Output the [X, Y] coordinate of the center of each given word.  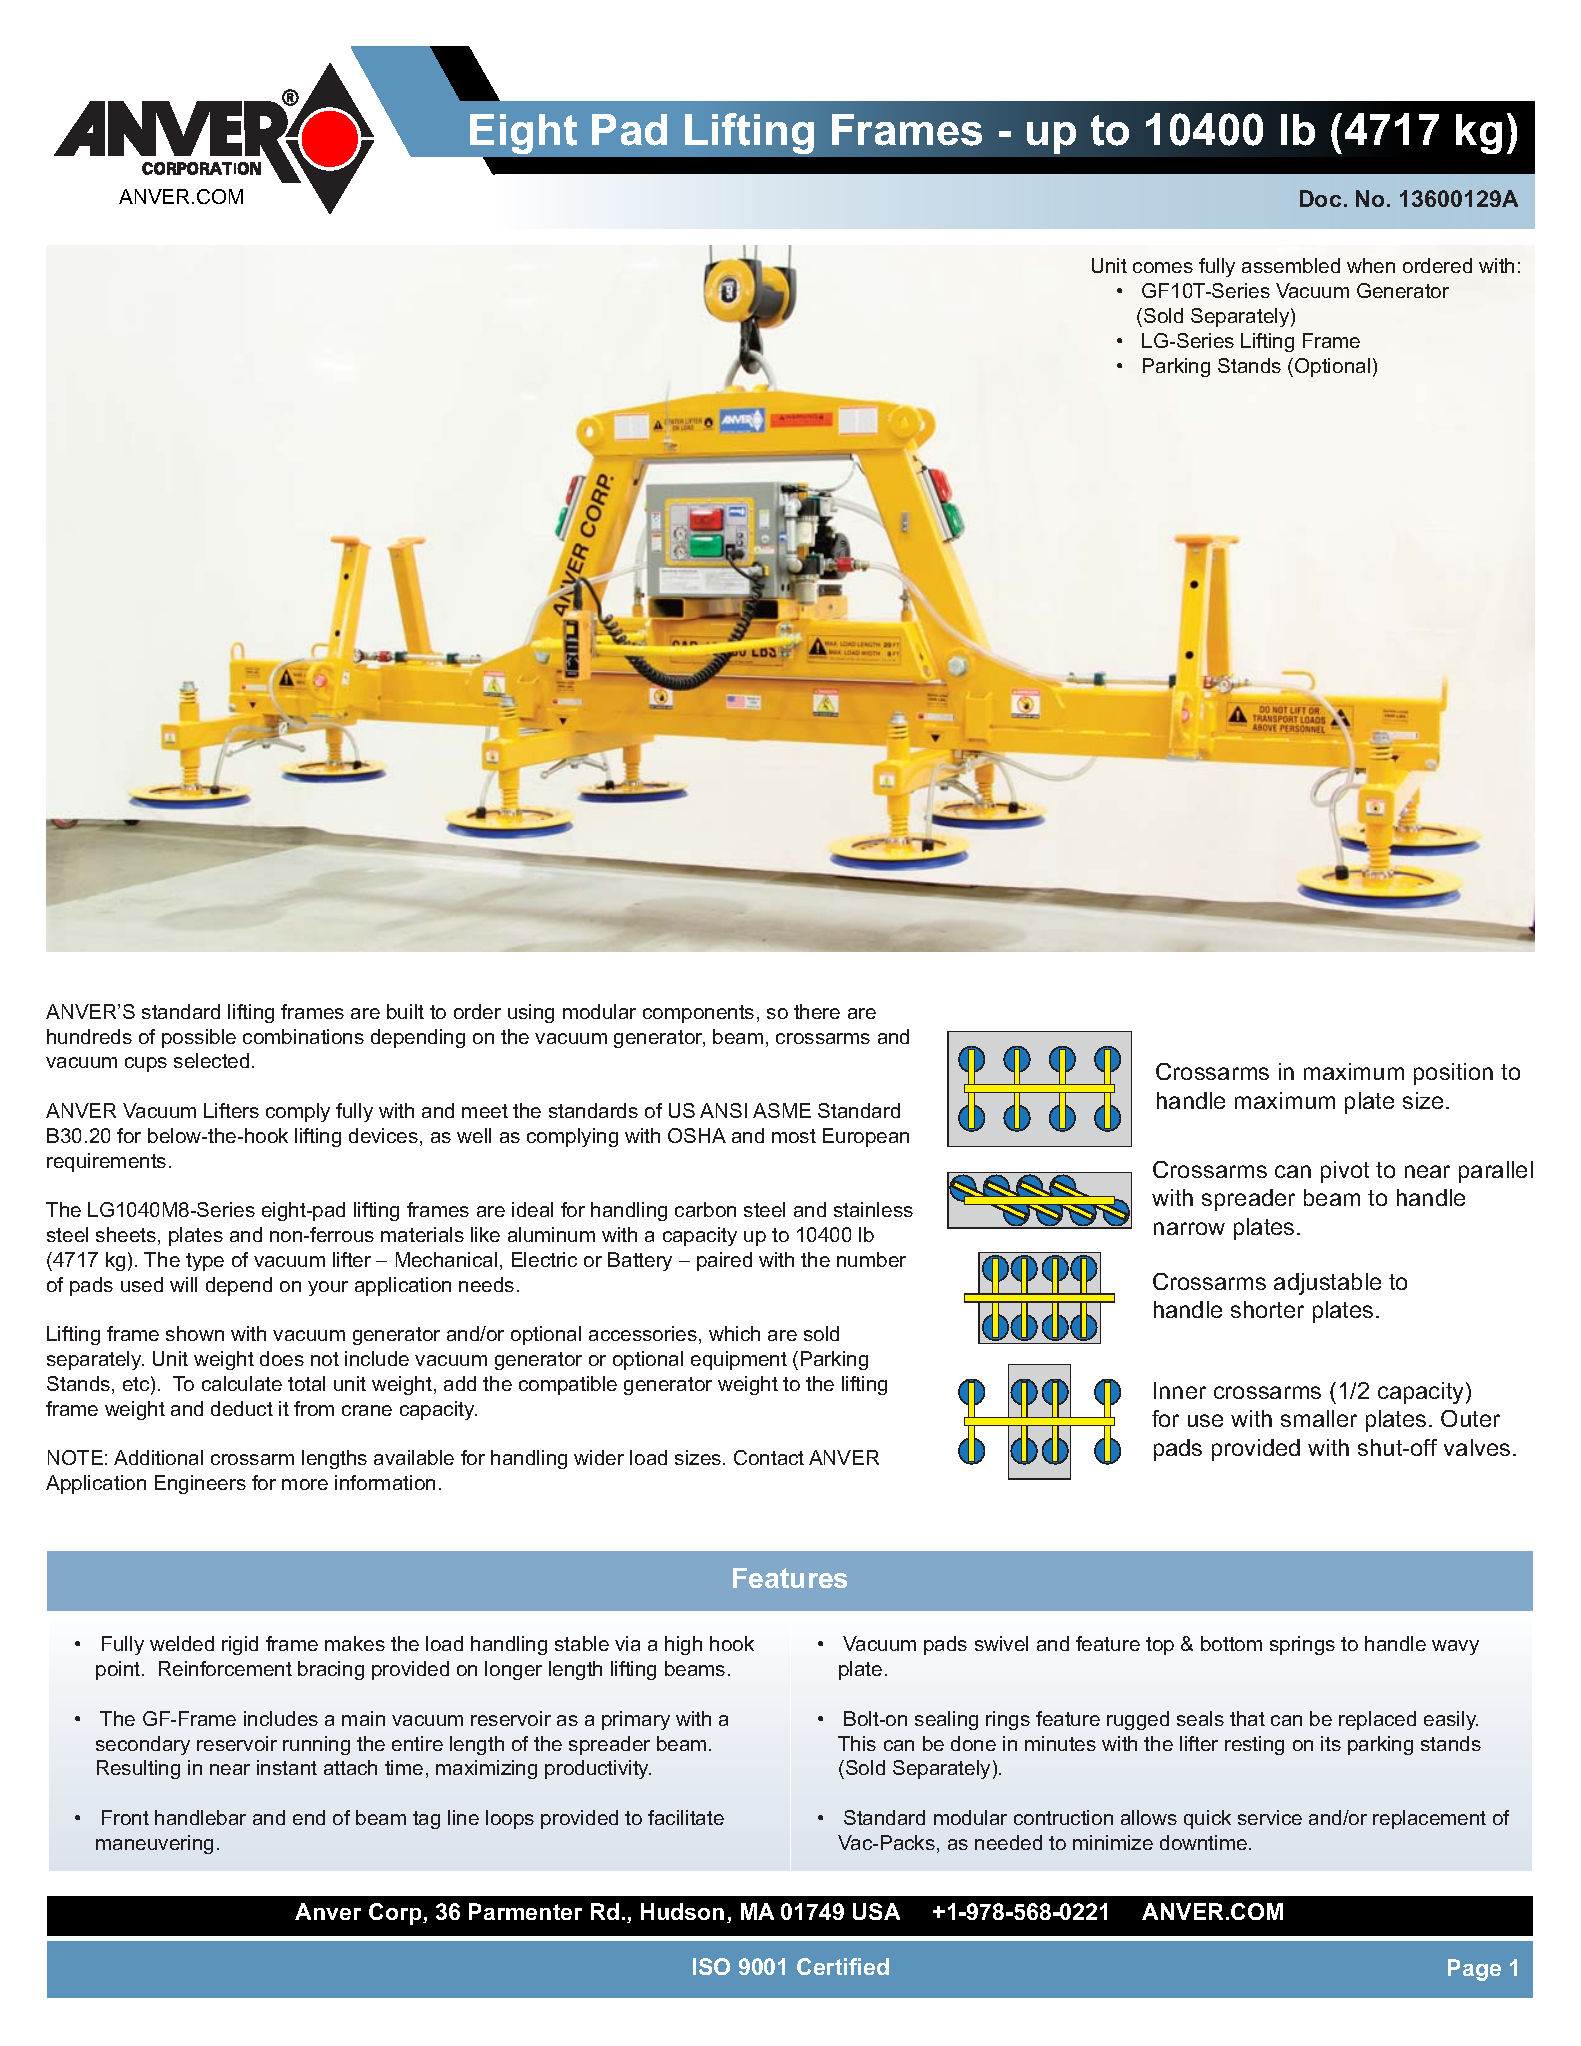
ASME [782, 1110]
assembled [1291, 265]
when [1371, 265]
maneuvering [154, 1844]
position [1453, 1074]
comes [1163, 267]
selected [211, 1060]
